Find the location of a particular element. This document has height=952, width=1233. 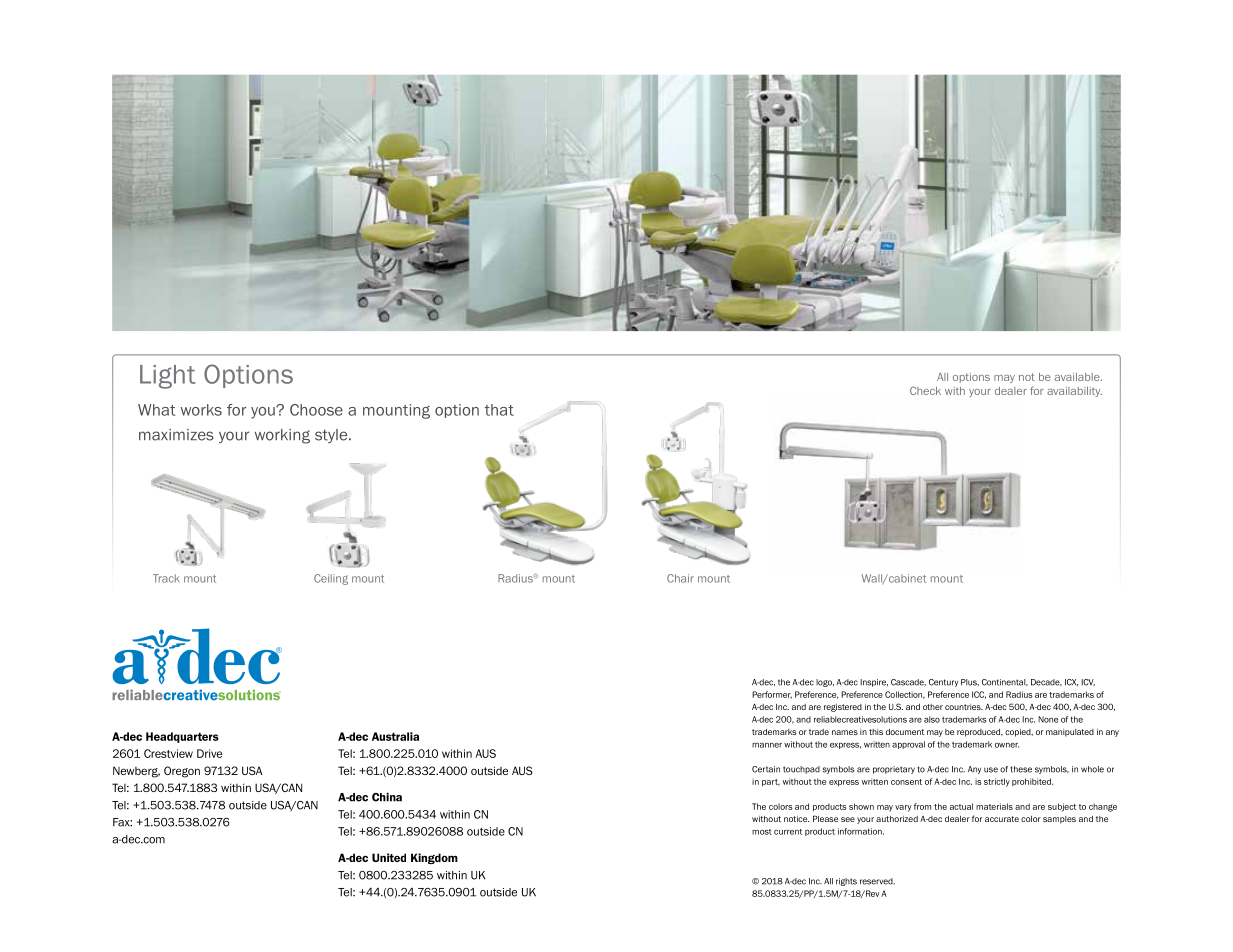

Choose is located at coordinates (316, 410).
